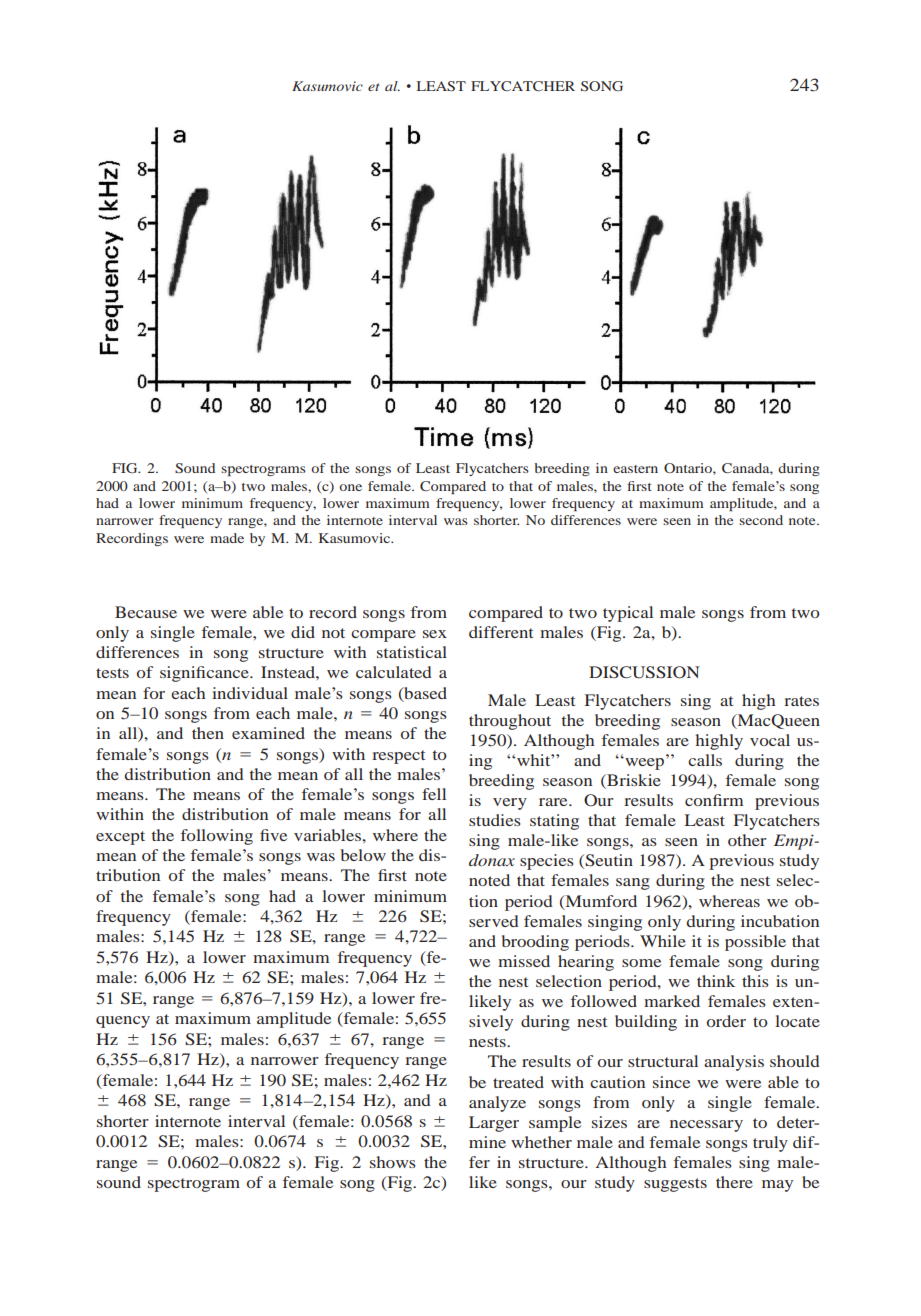 This image has height=1316, width=921. What do you see at coordinates (393, 1162) in the image?
I see `shows` at bounding box center [393, 1162].
